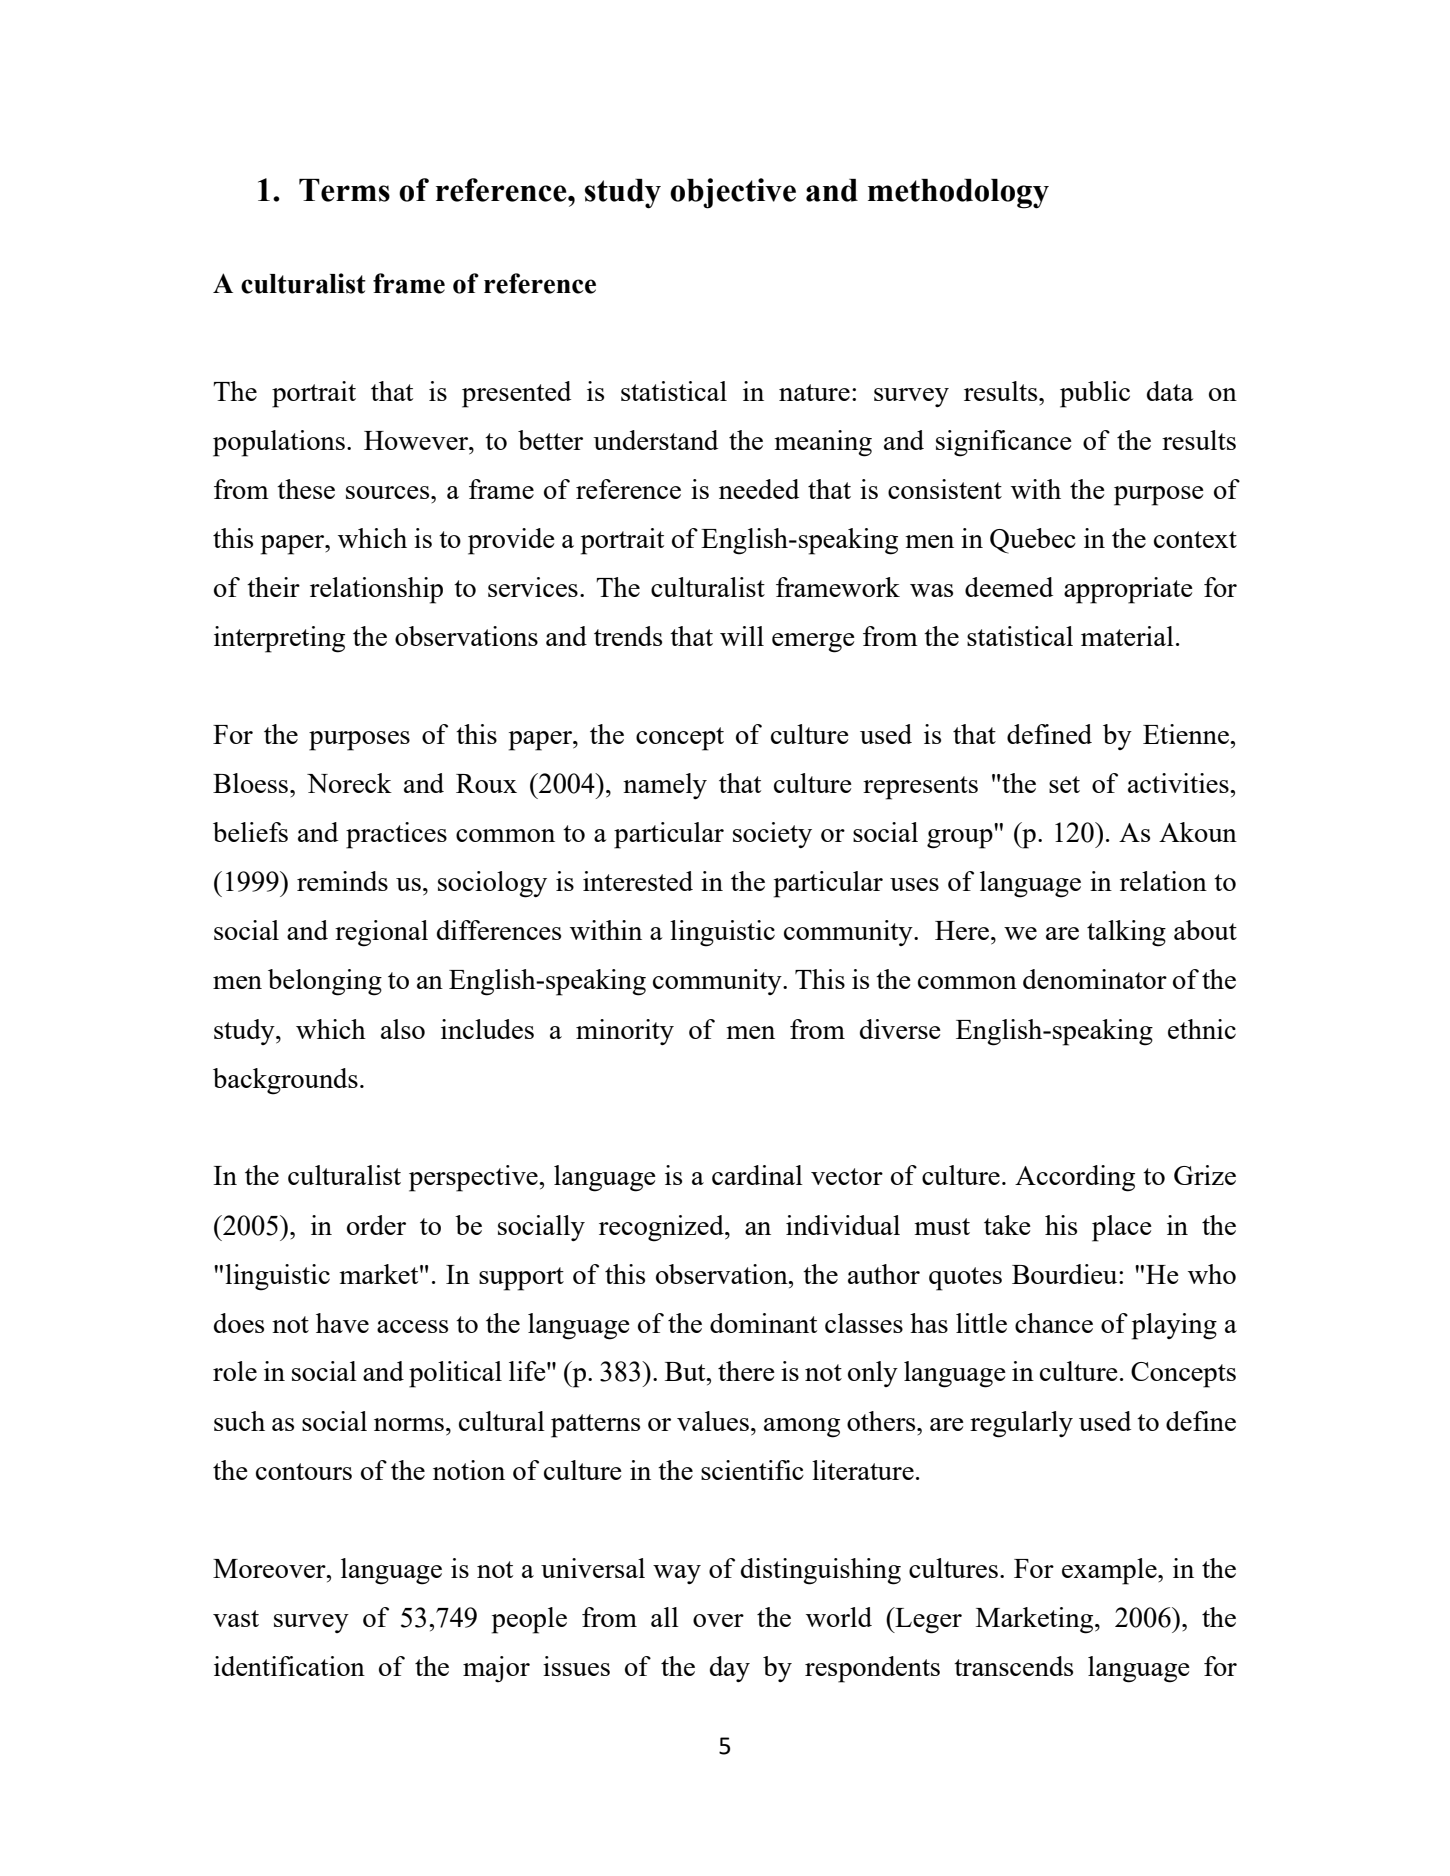 Image resolution: width=1450 pixels, height=1876 pixels. Describe the element at coordinates (1127, 636) in the page. I see `material` at that location.
